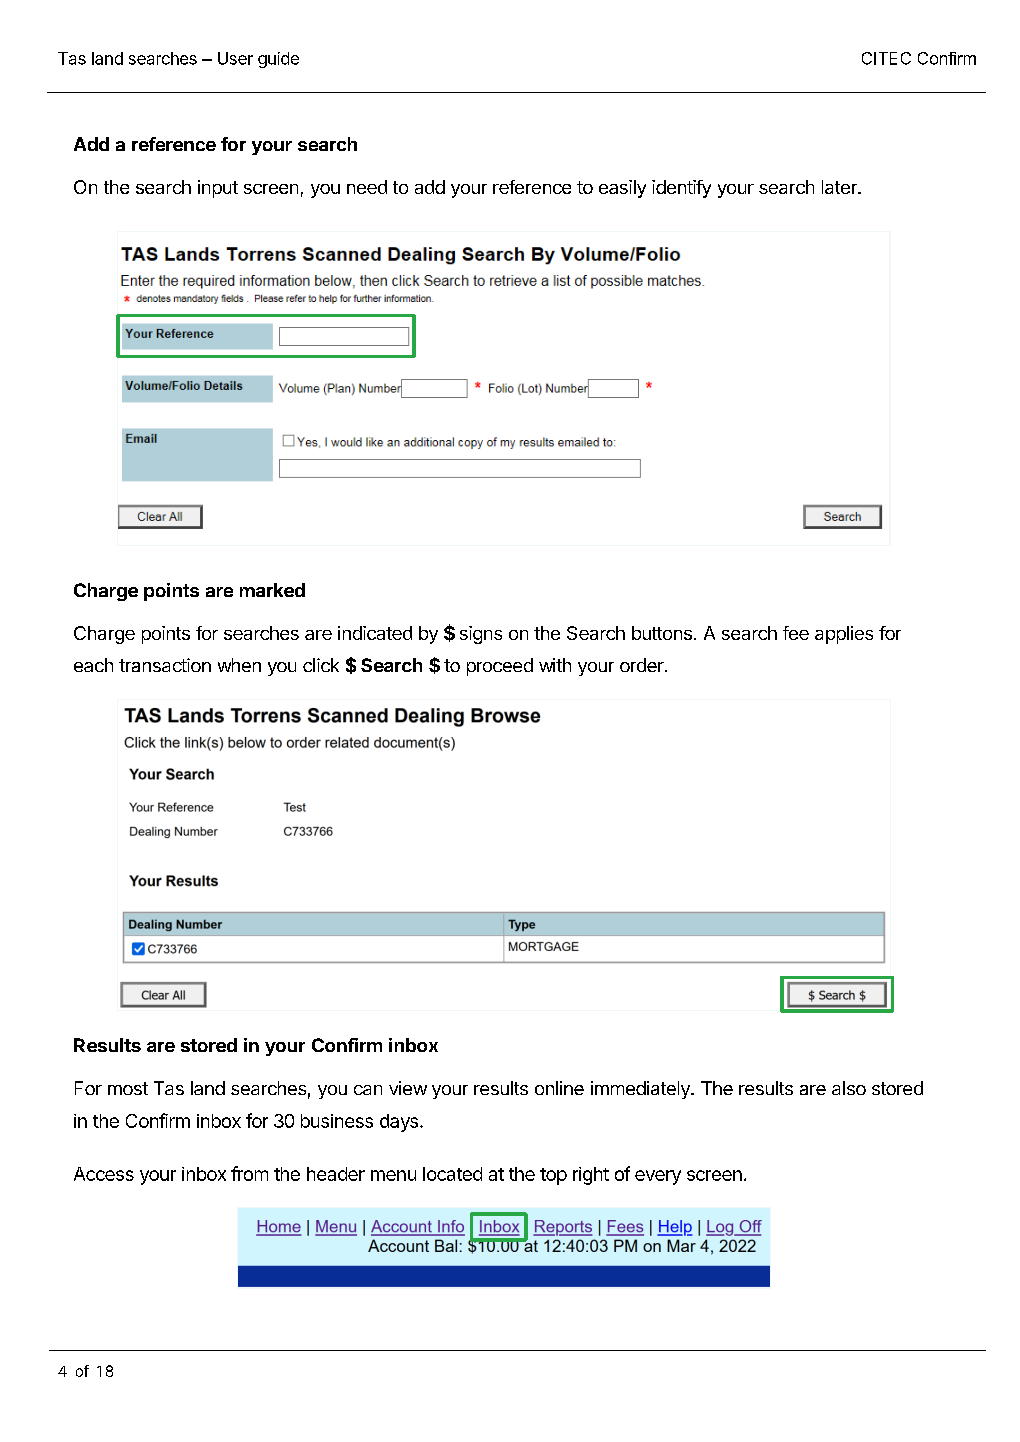 This screenshot has width=1020, height=1442. I want to click on User, so click(235, 58).
